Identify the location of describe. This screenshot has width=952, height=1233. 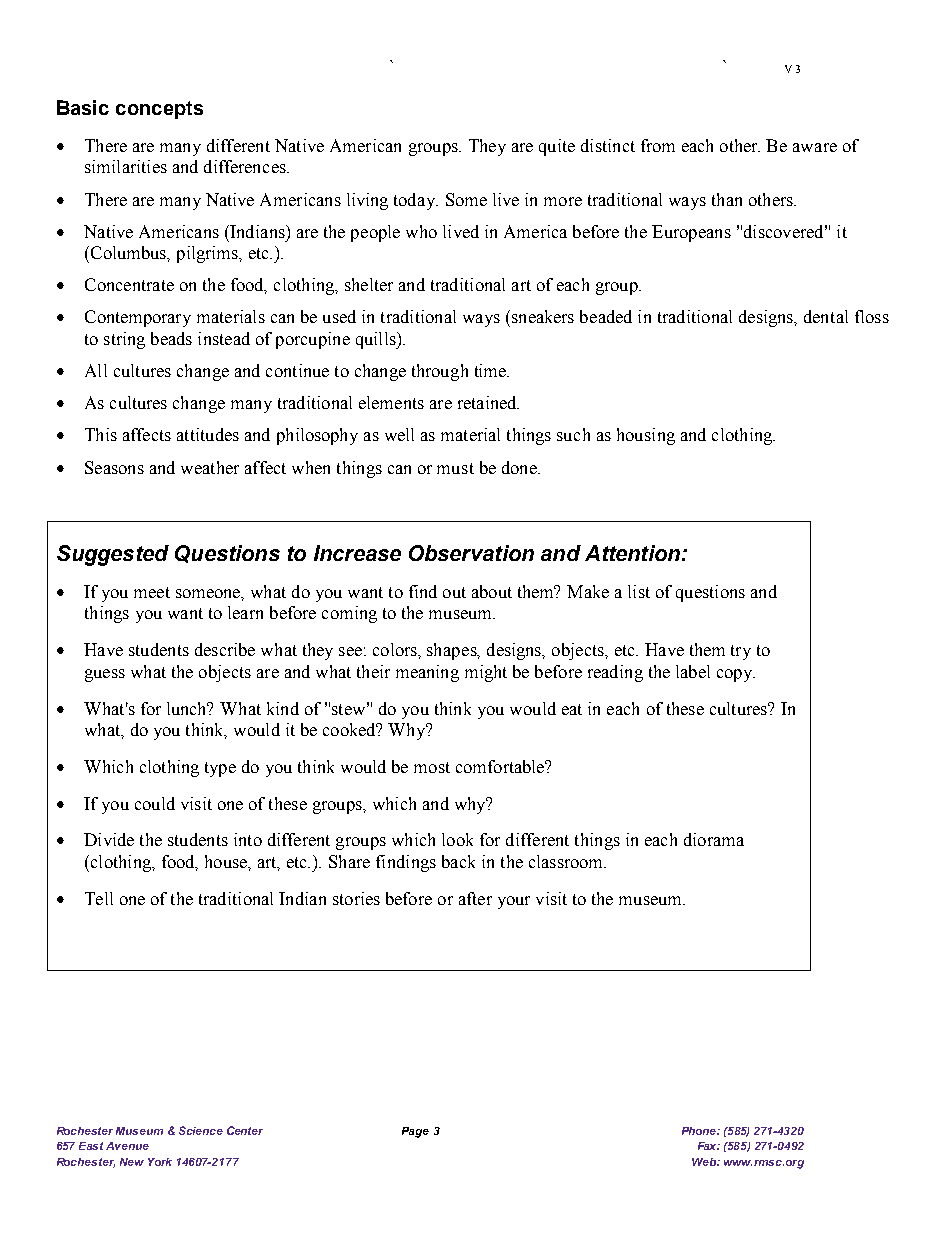
(225, 649).
